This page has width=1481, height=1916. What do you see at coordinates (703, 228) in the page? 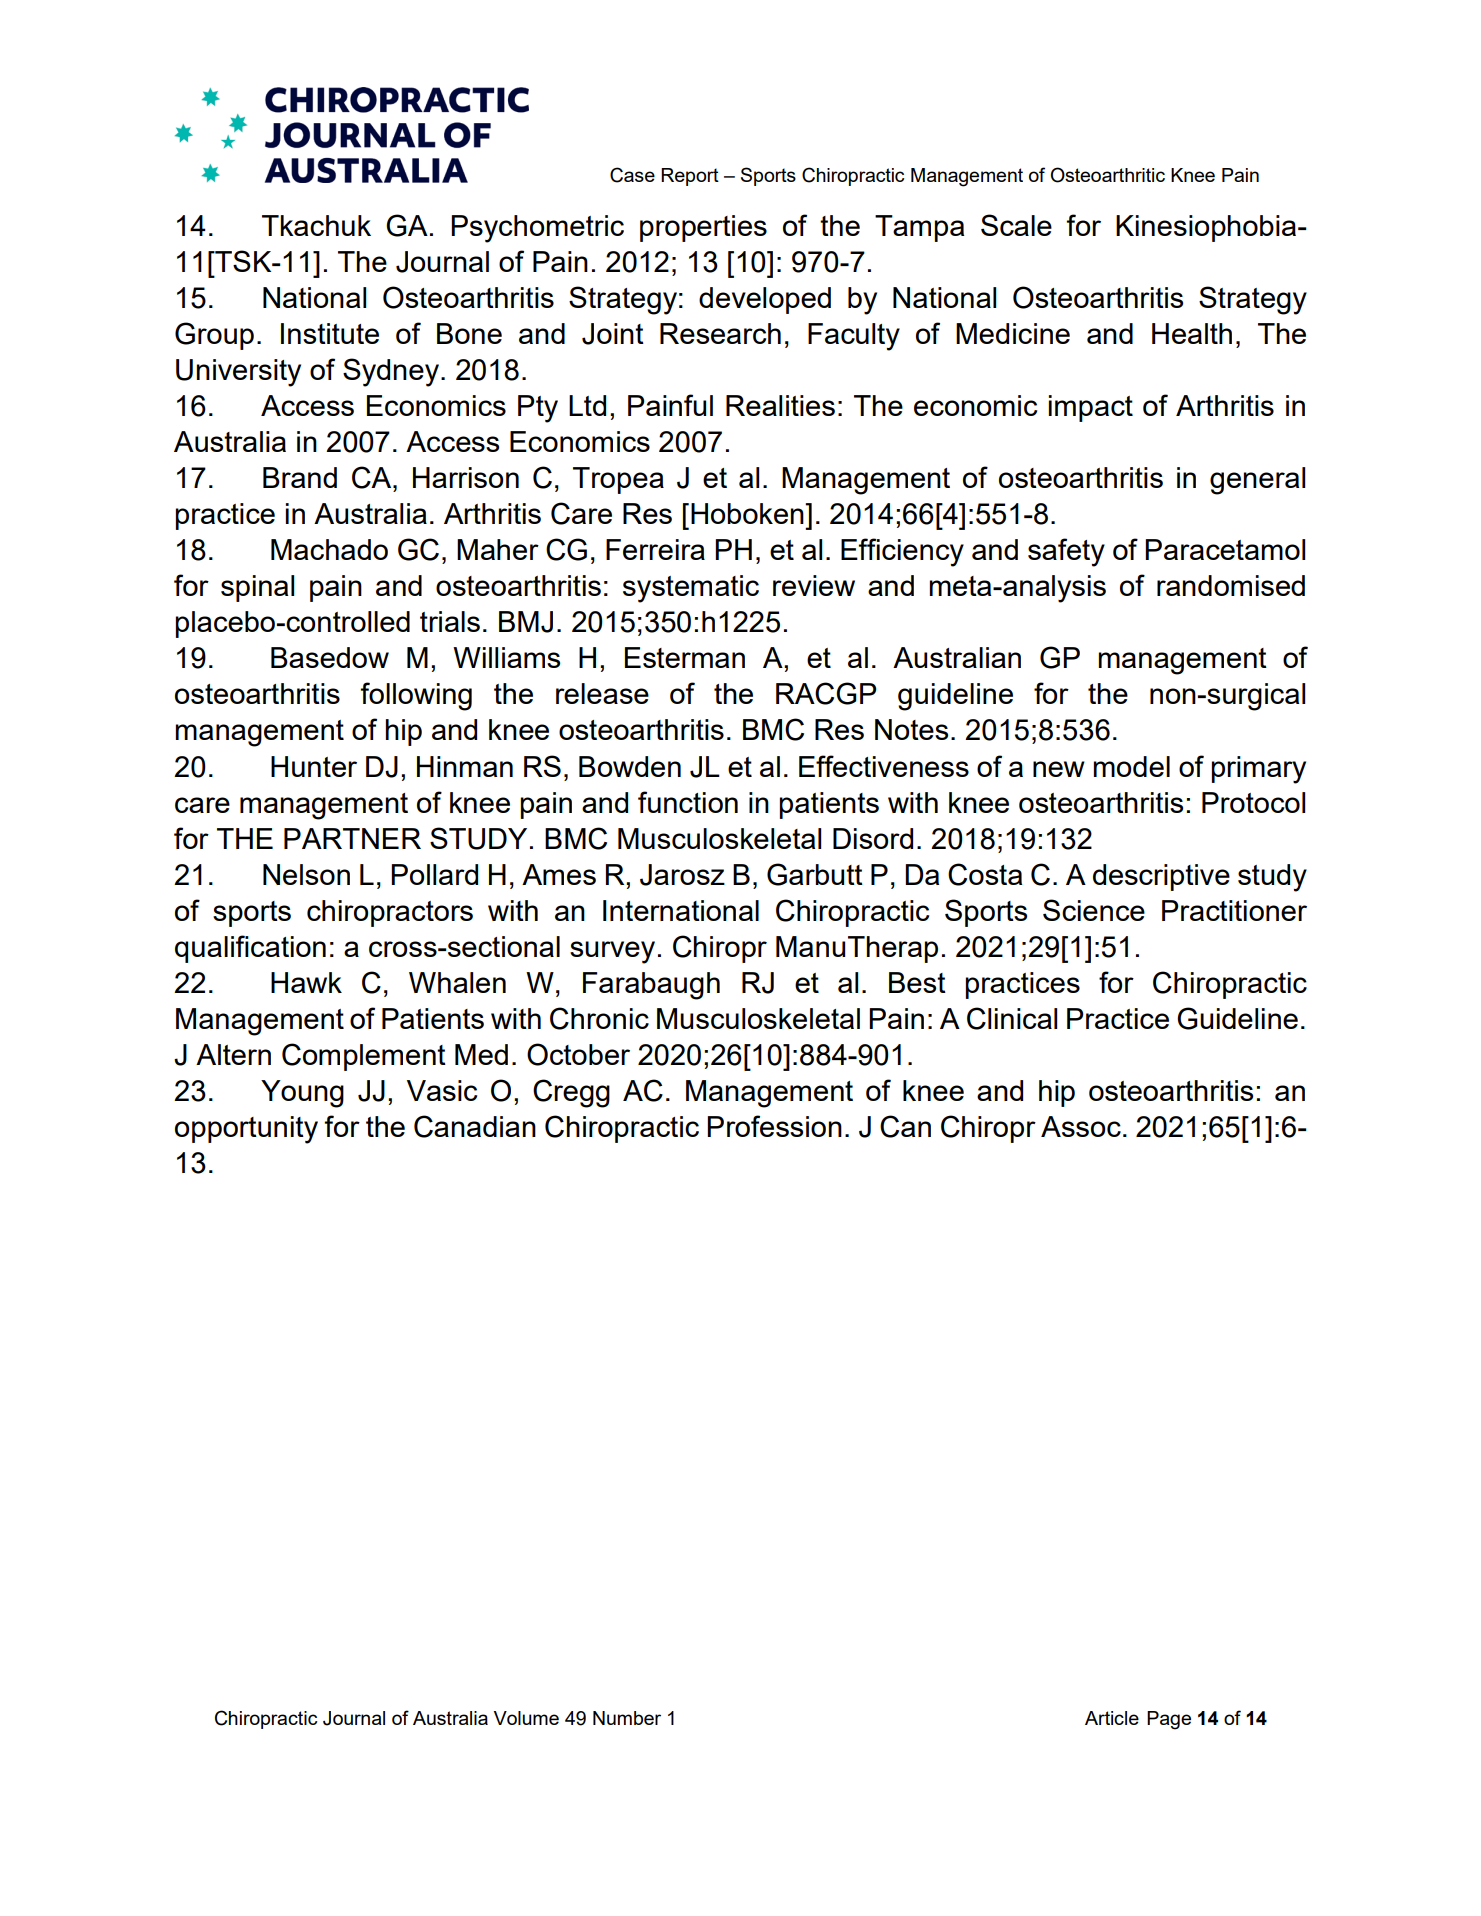
I see `properties` at bounding box center [703, 228].
